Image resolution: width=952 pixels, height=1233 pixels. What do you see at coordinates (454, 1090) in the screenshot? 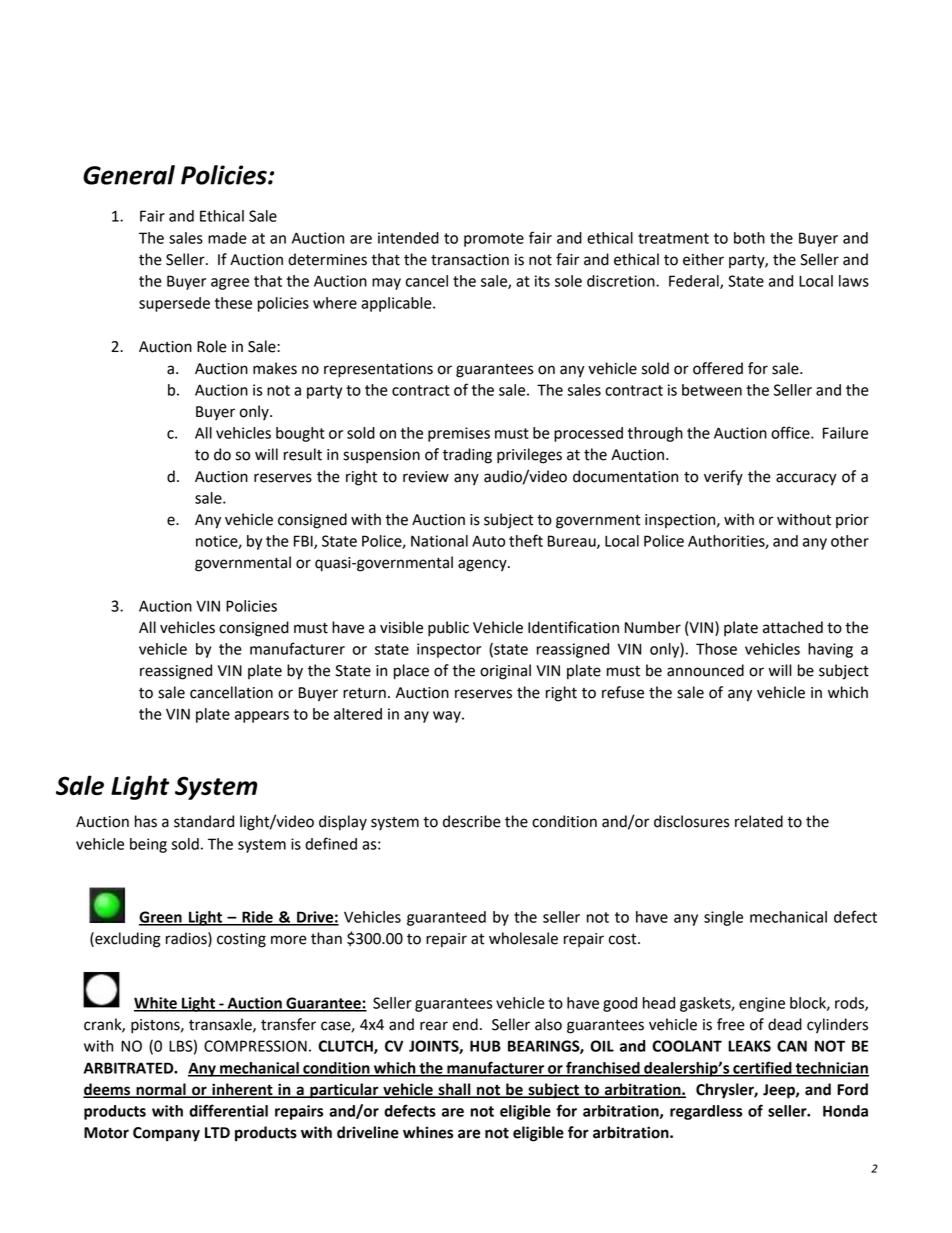
I see `shall` at bounding box center [454, 1090].
